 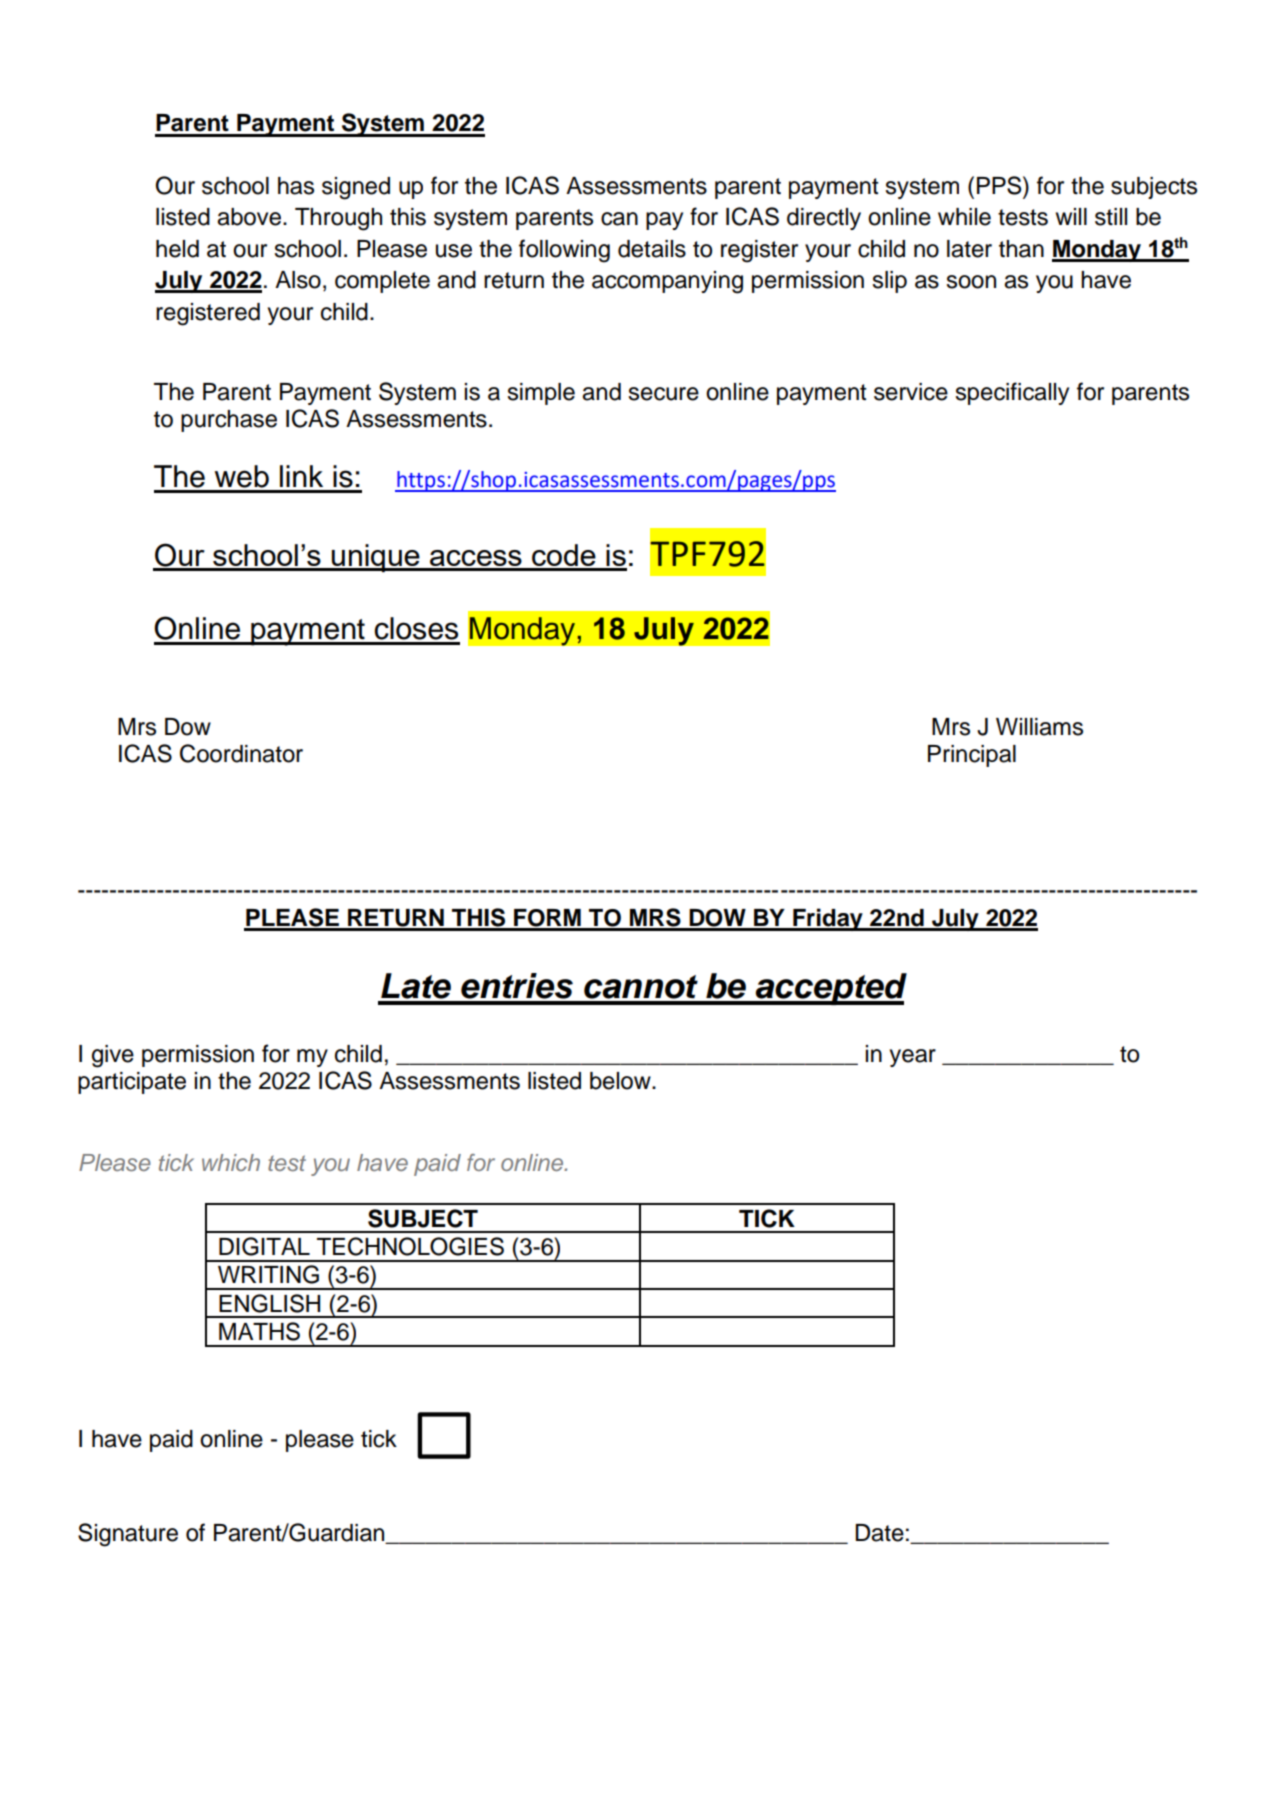 I want to click on TECHNOLOGIES, so click(x=410, y=1246).
